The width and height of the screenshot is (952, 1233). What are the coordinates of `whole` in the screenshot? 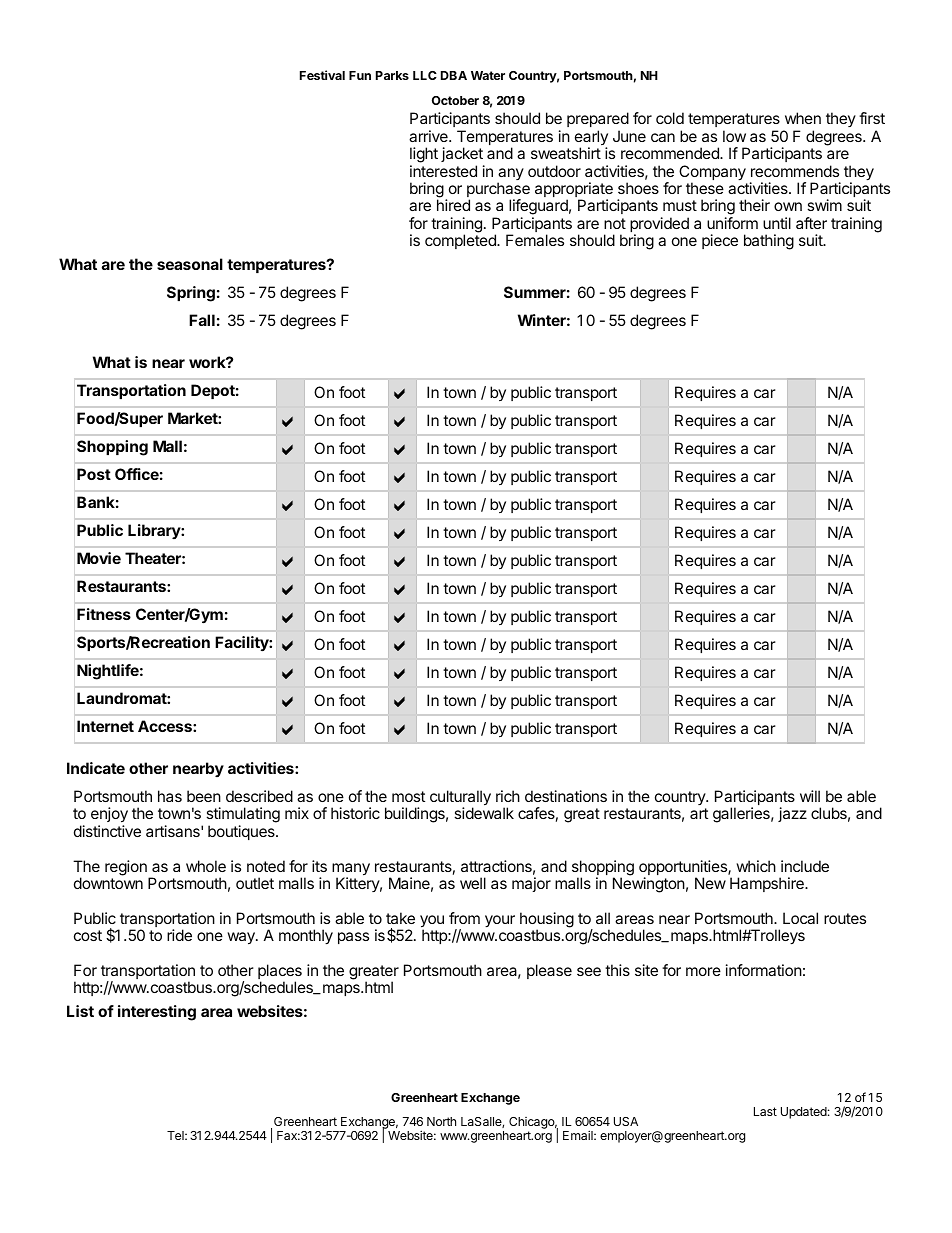 It's located at (206, 866).
